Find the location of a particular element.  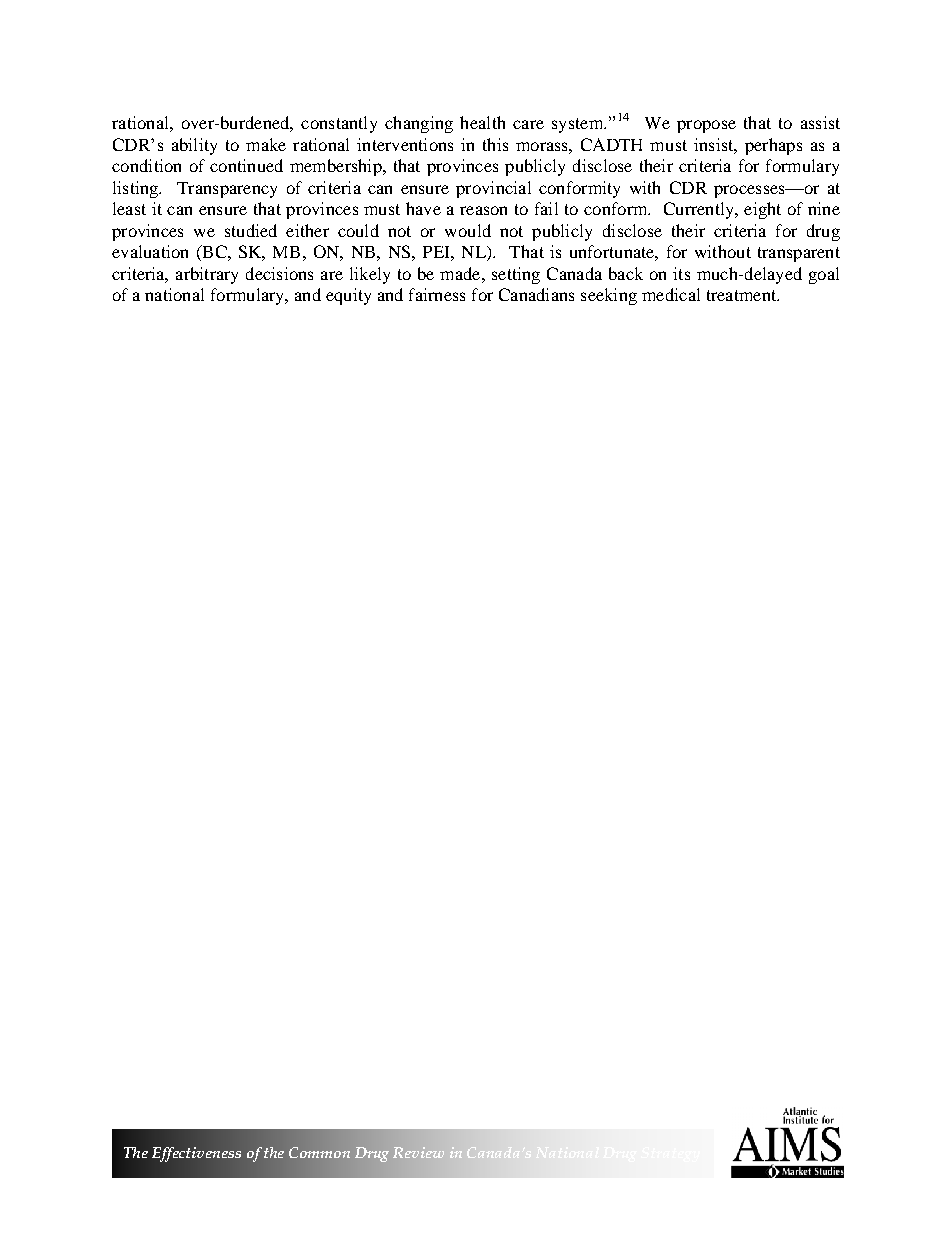

seeking is located at coordinates (609, 296).
